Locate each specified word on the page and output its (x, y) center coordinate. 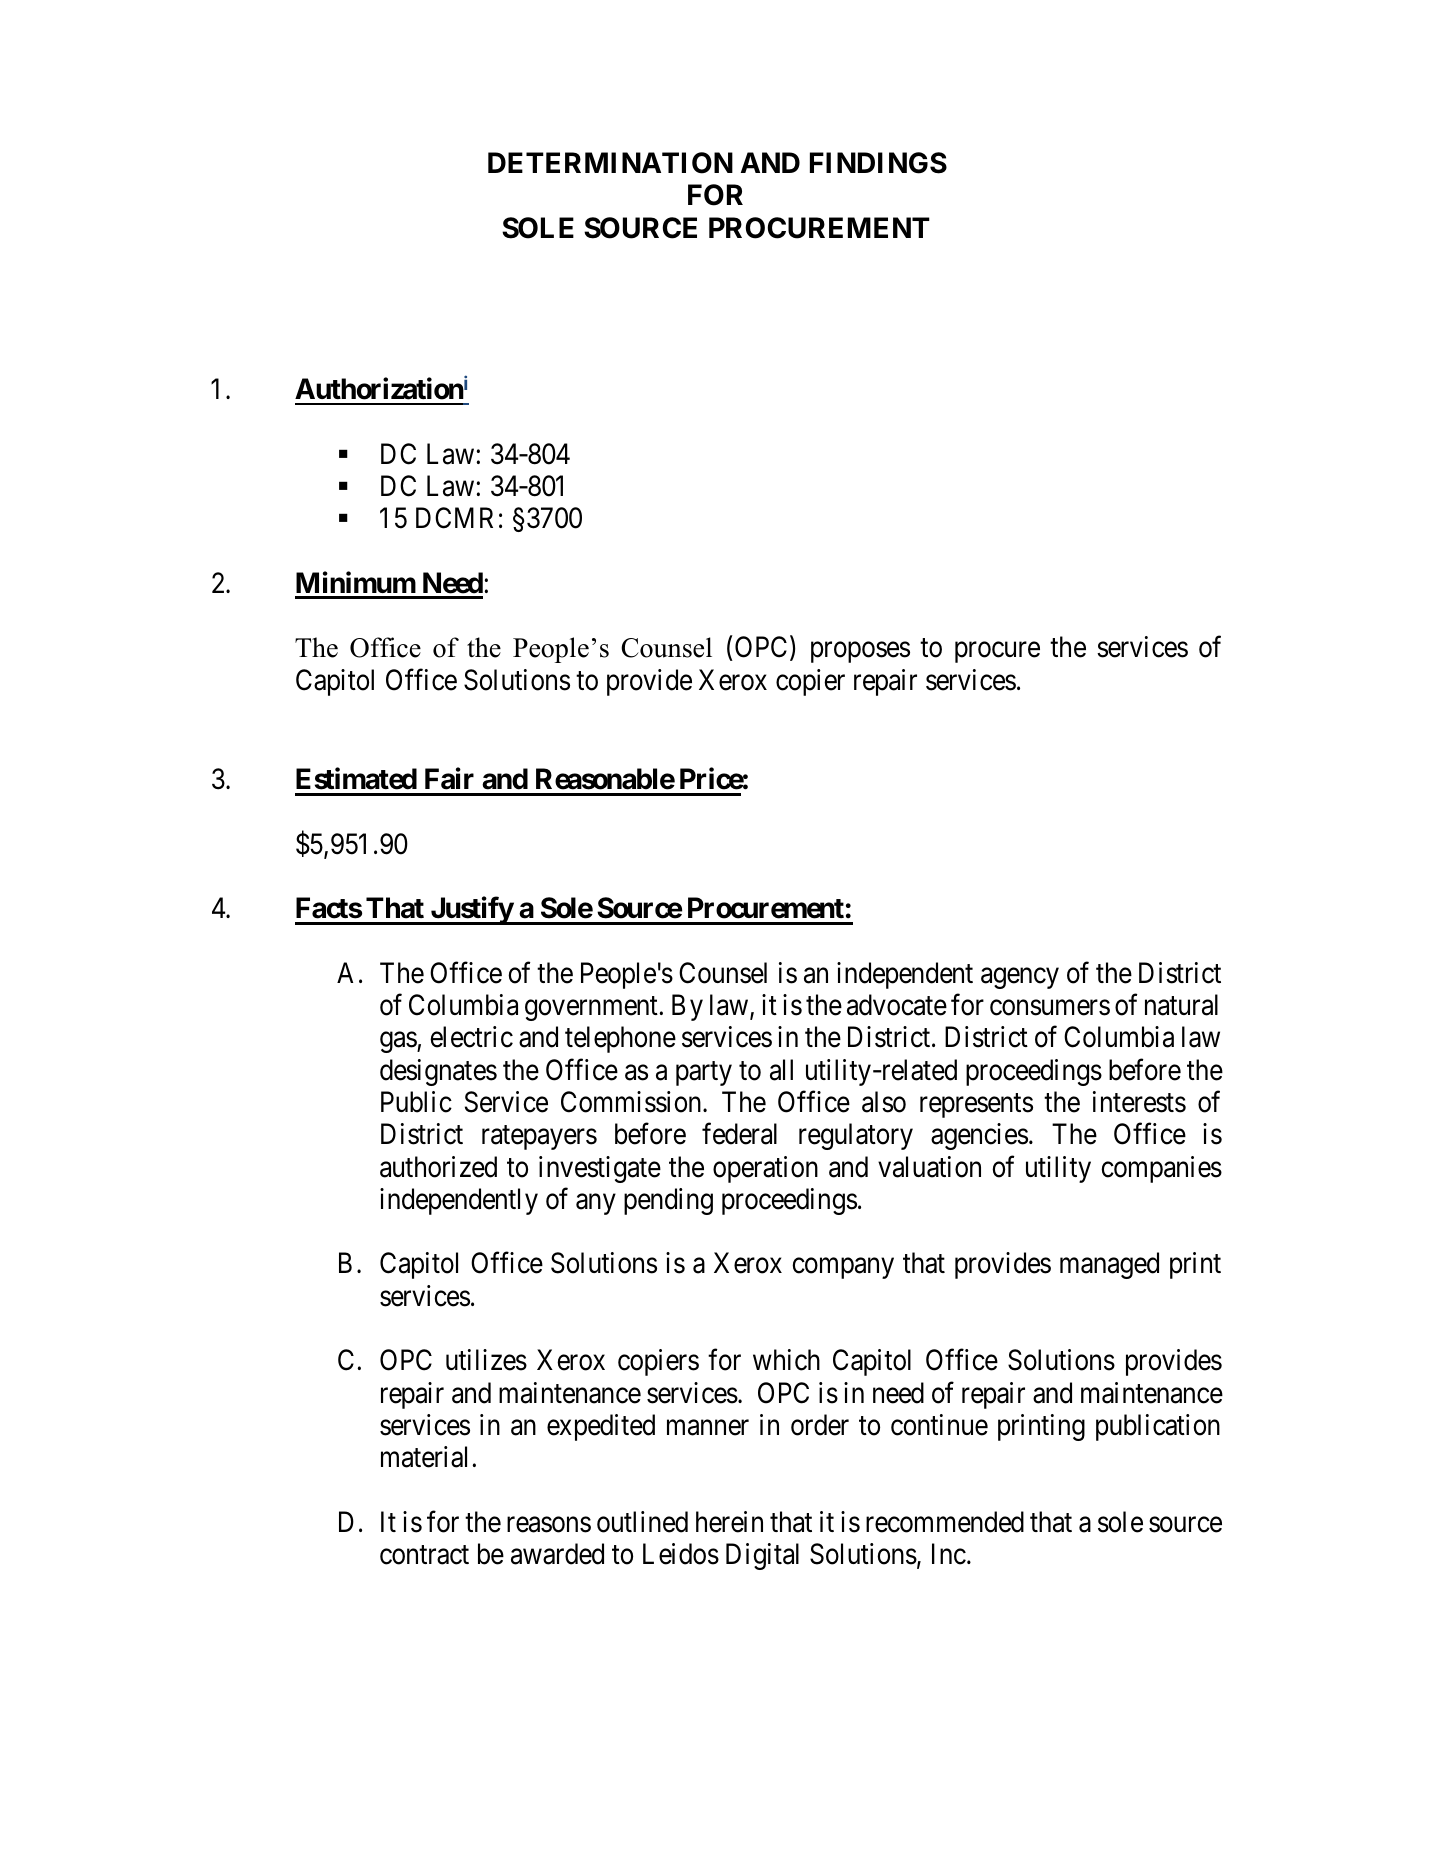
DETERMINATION (610, 163)
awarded (557, 1554)
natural (1181, 1005)
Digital (762, 1556)
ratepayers (539, 1138)
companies (1161, 1169)
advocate (897, 1005)
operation (765, 1169)
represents (976, 1106)
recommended (945, 1522)
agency (1020, 978)
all (781, 1070)
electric (471, 1037)
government (592, 1009)
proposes (860, 653)
